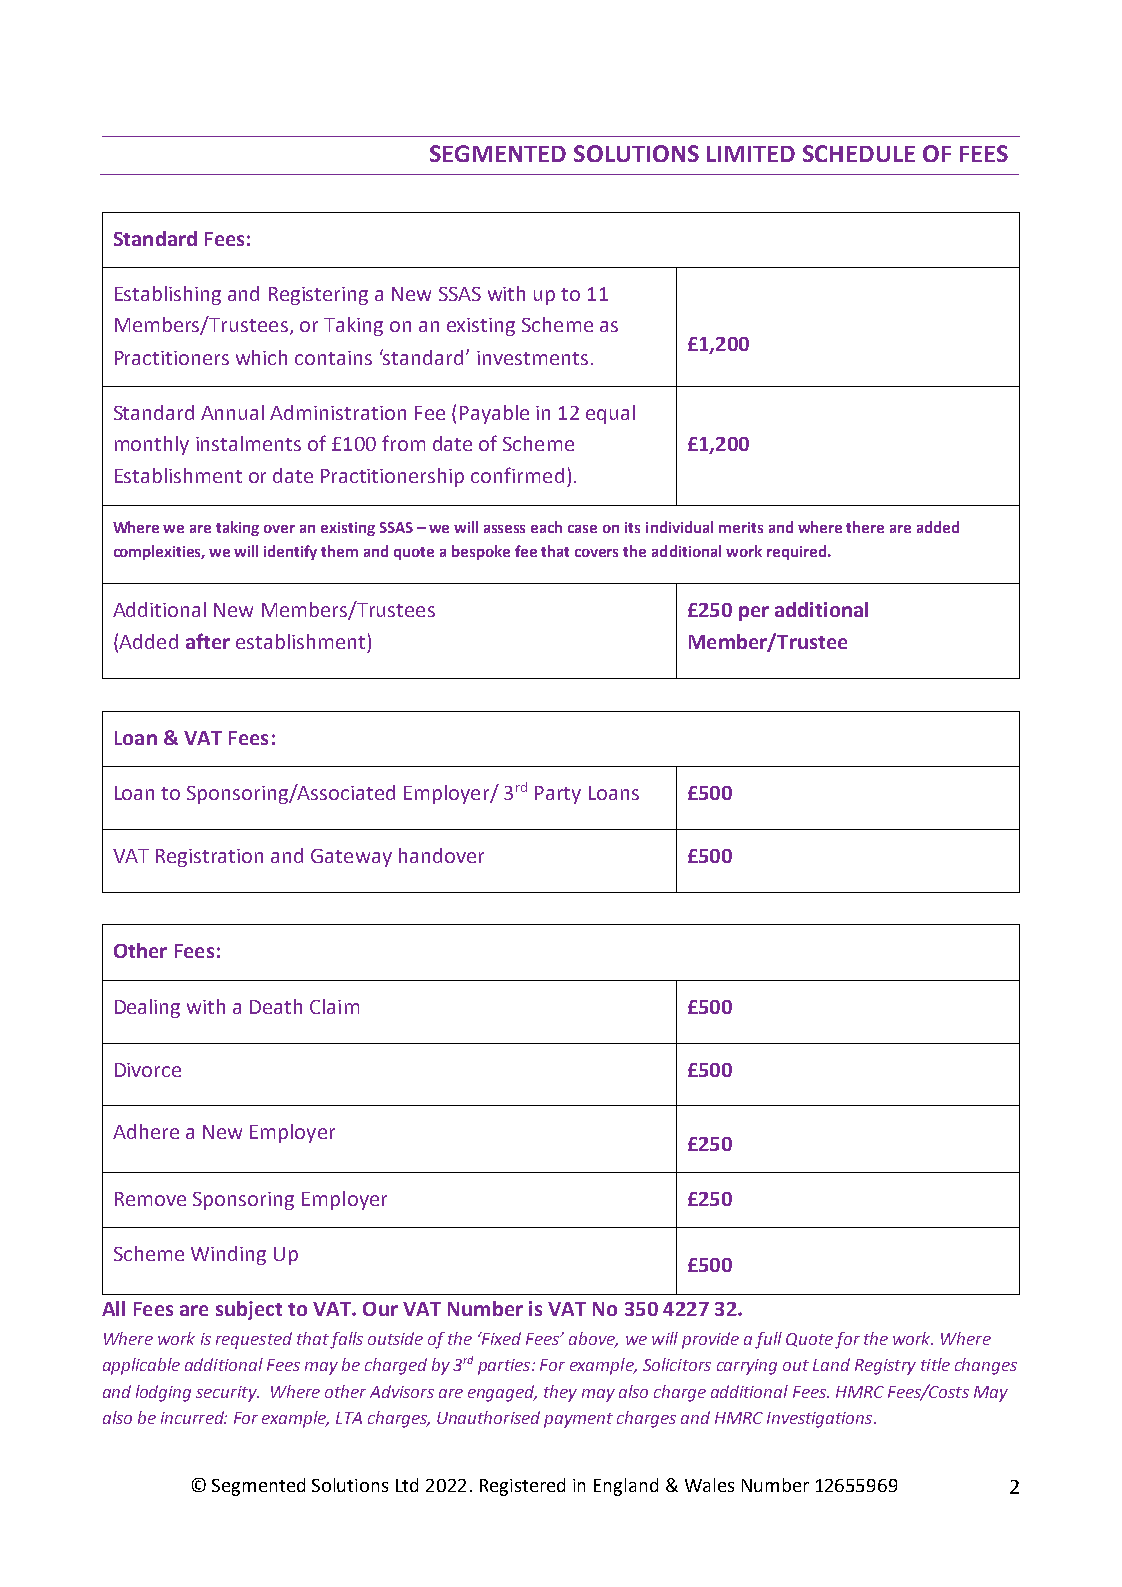 Image resolution: width=1122 pixels, height=1587 pixels. Describe the element at coordinates (334, 1006) in the image. I see `Claim` at that location.
